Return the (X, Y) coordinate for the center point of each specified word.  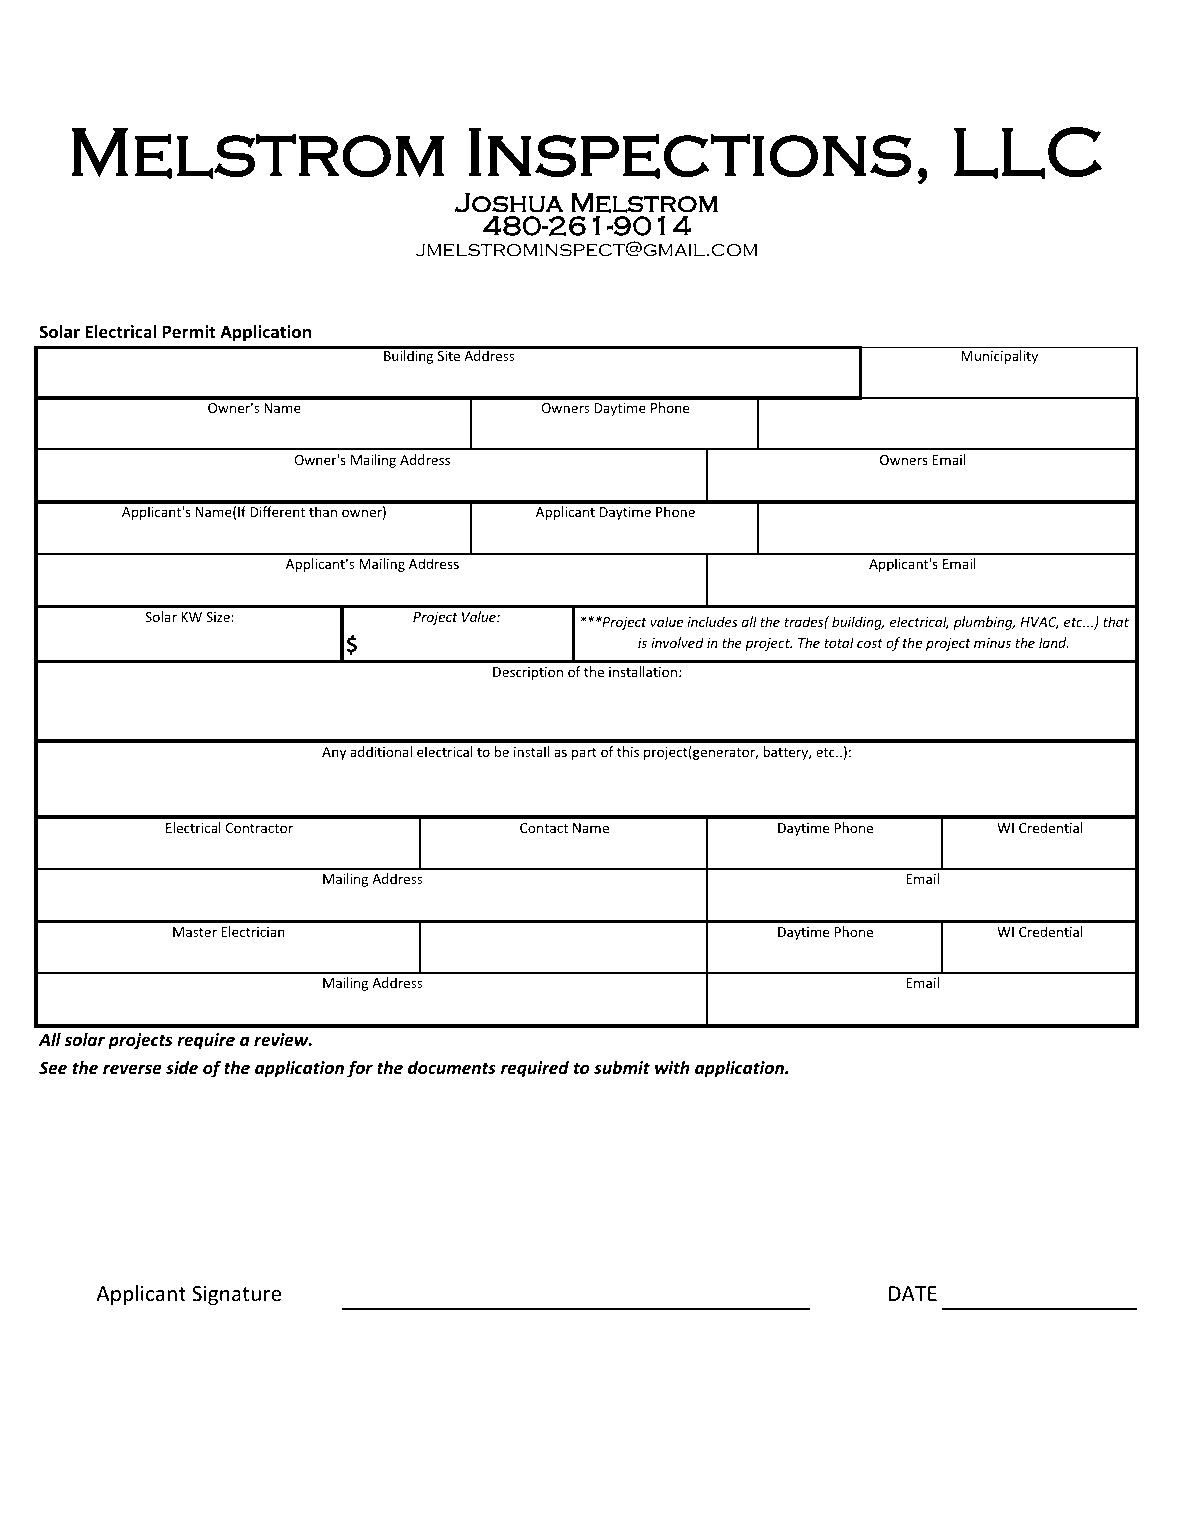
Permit (189, 331)
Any (334, 753)
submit (622, 1068)
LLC (1028, 153)
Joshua (509, 203)
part (584, 754)
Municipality (999, 357)
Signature (236, 1295)
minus (992, 643)
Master (195, 932)
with (672, 1067)
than (323, 511)
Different (278, 511)
